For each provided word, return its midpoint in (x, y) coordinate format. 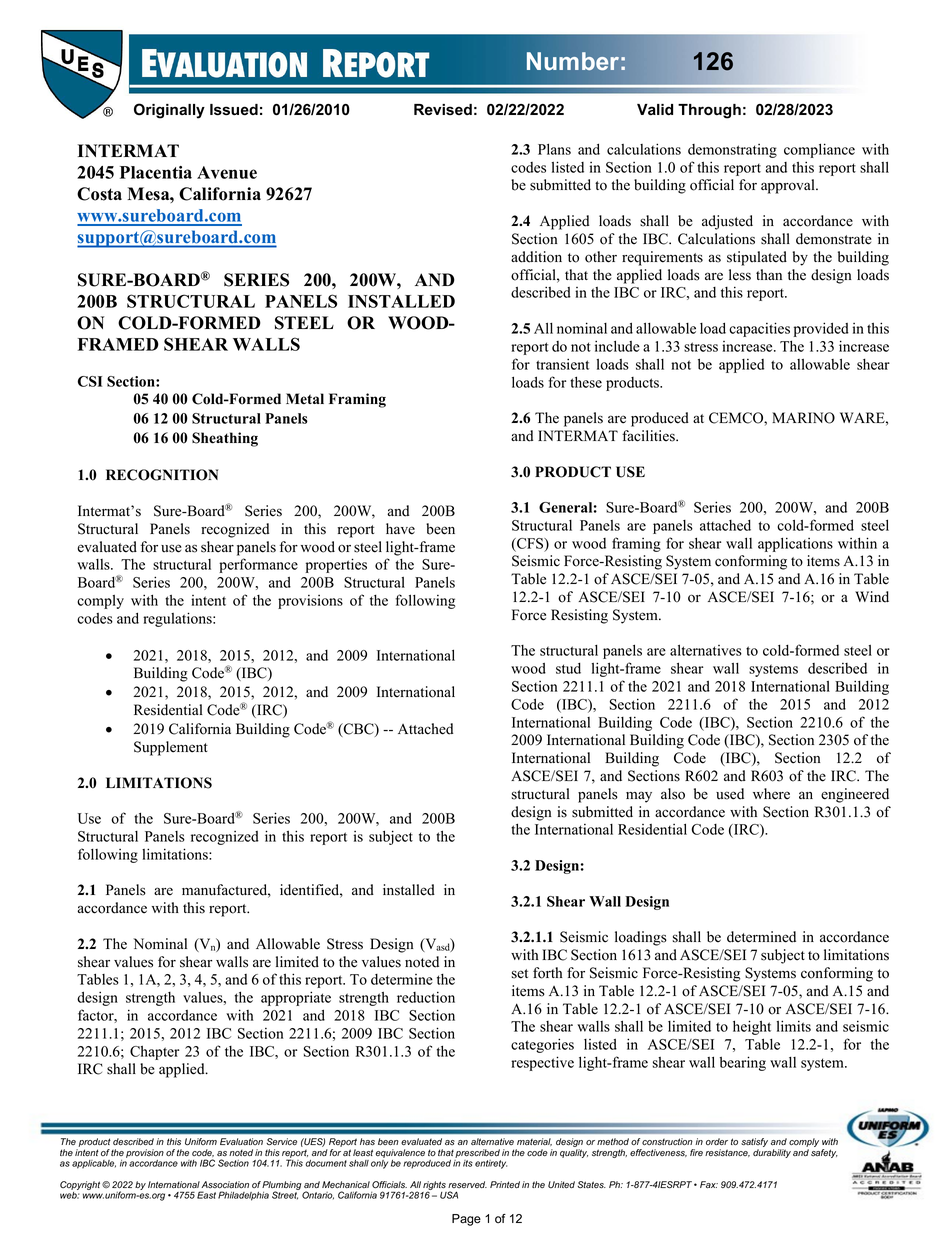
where (771, 794)
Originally (169, 111)
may (639, 797)
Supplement (171, 748)
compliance (819, 150)
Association (225, 1185)
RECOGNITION (162, 475)
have (400, 529)
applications (795, 544)
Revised (443, 109)
